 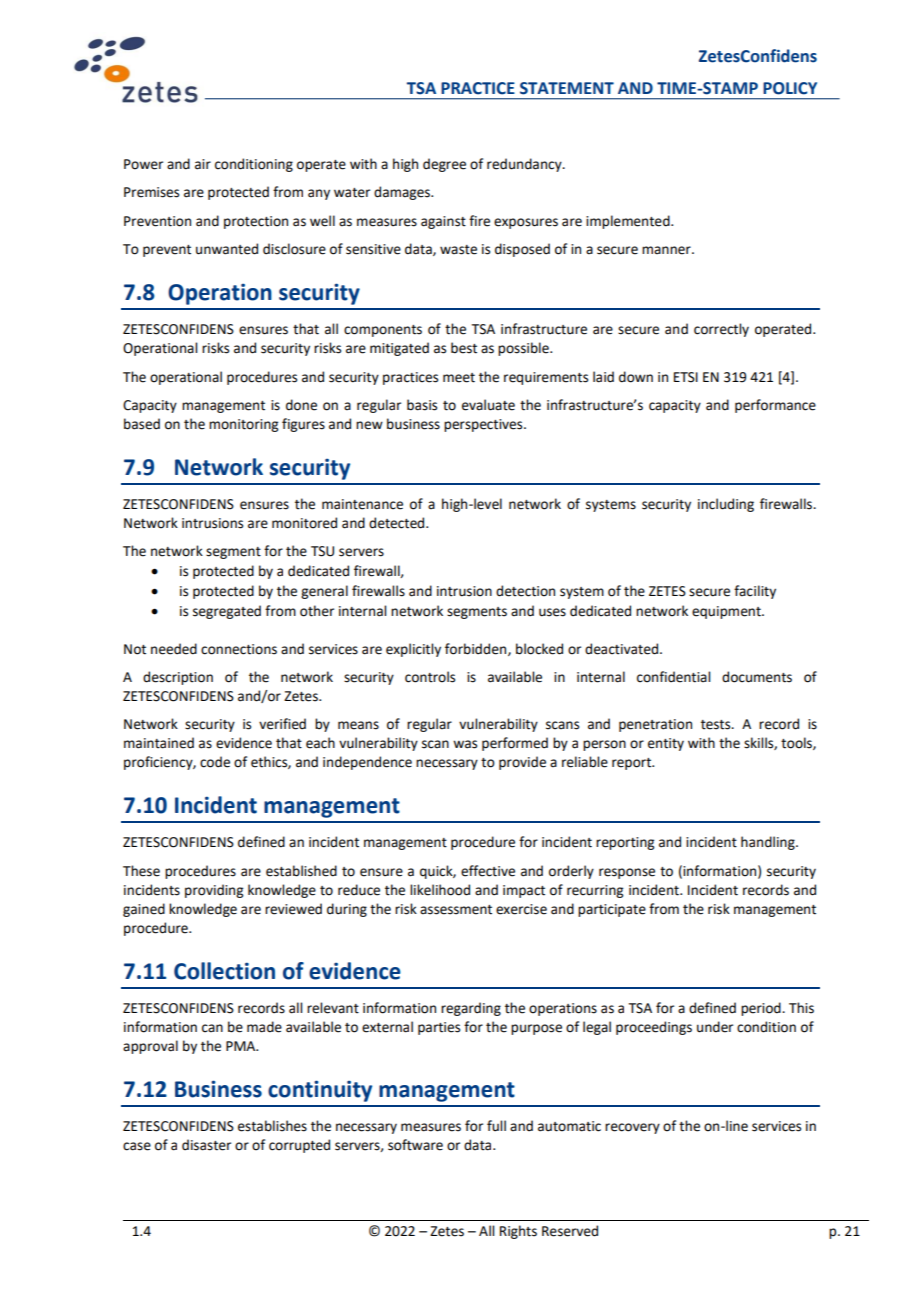 I want to click on degree, so click(x=444, y=165).
